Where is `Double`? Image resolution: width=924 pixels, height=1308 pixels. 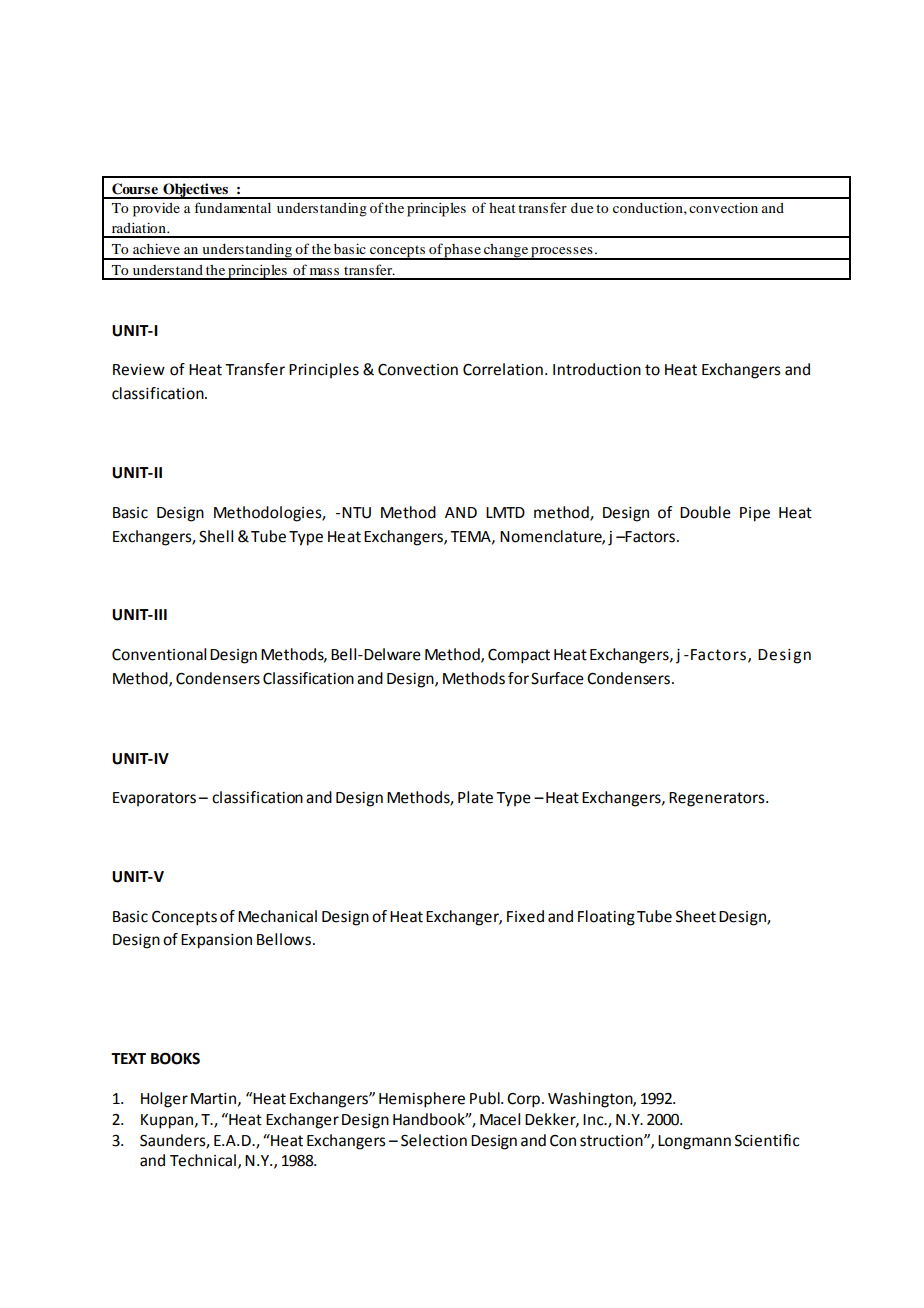 Double is located at coordinates (705, 512).
